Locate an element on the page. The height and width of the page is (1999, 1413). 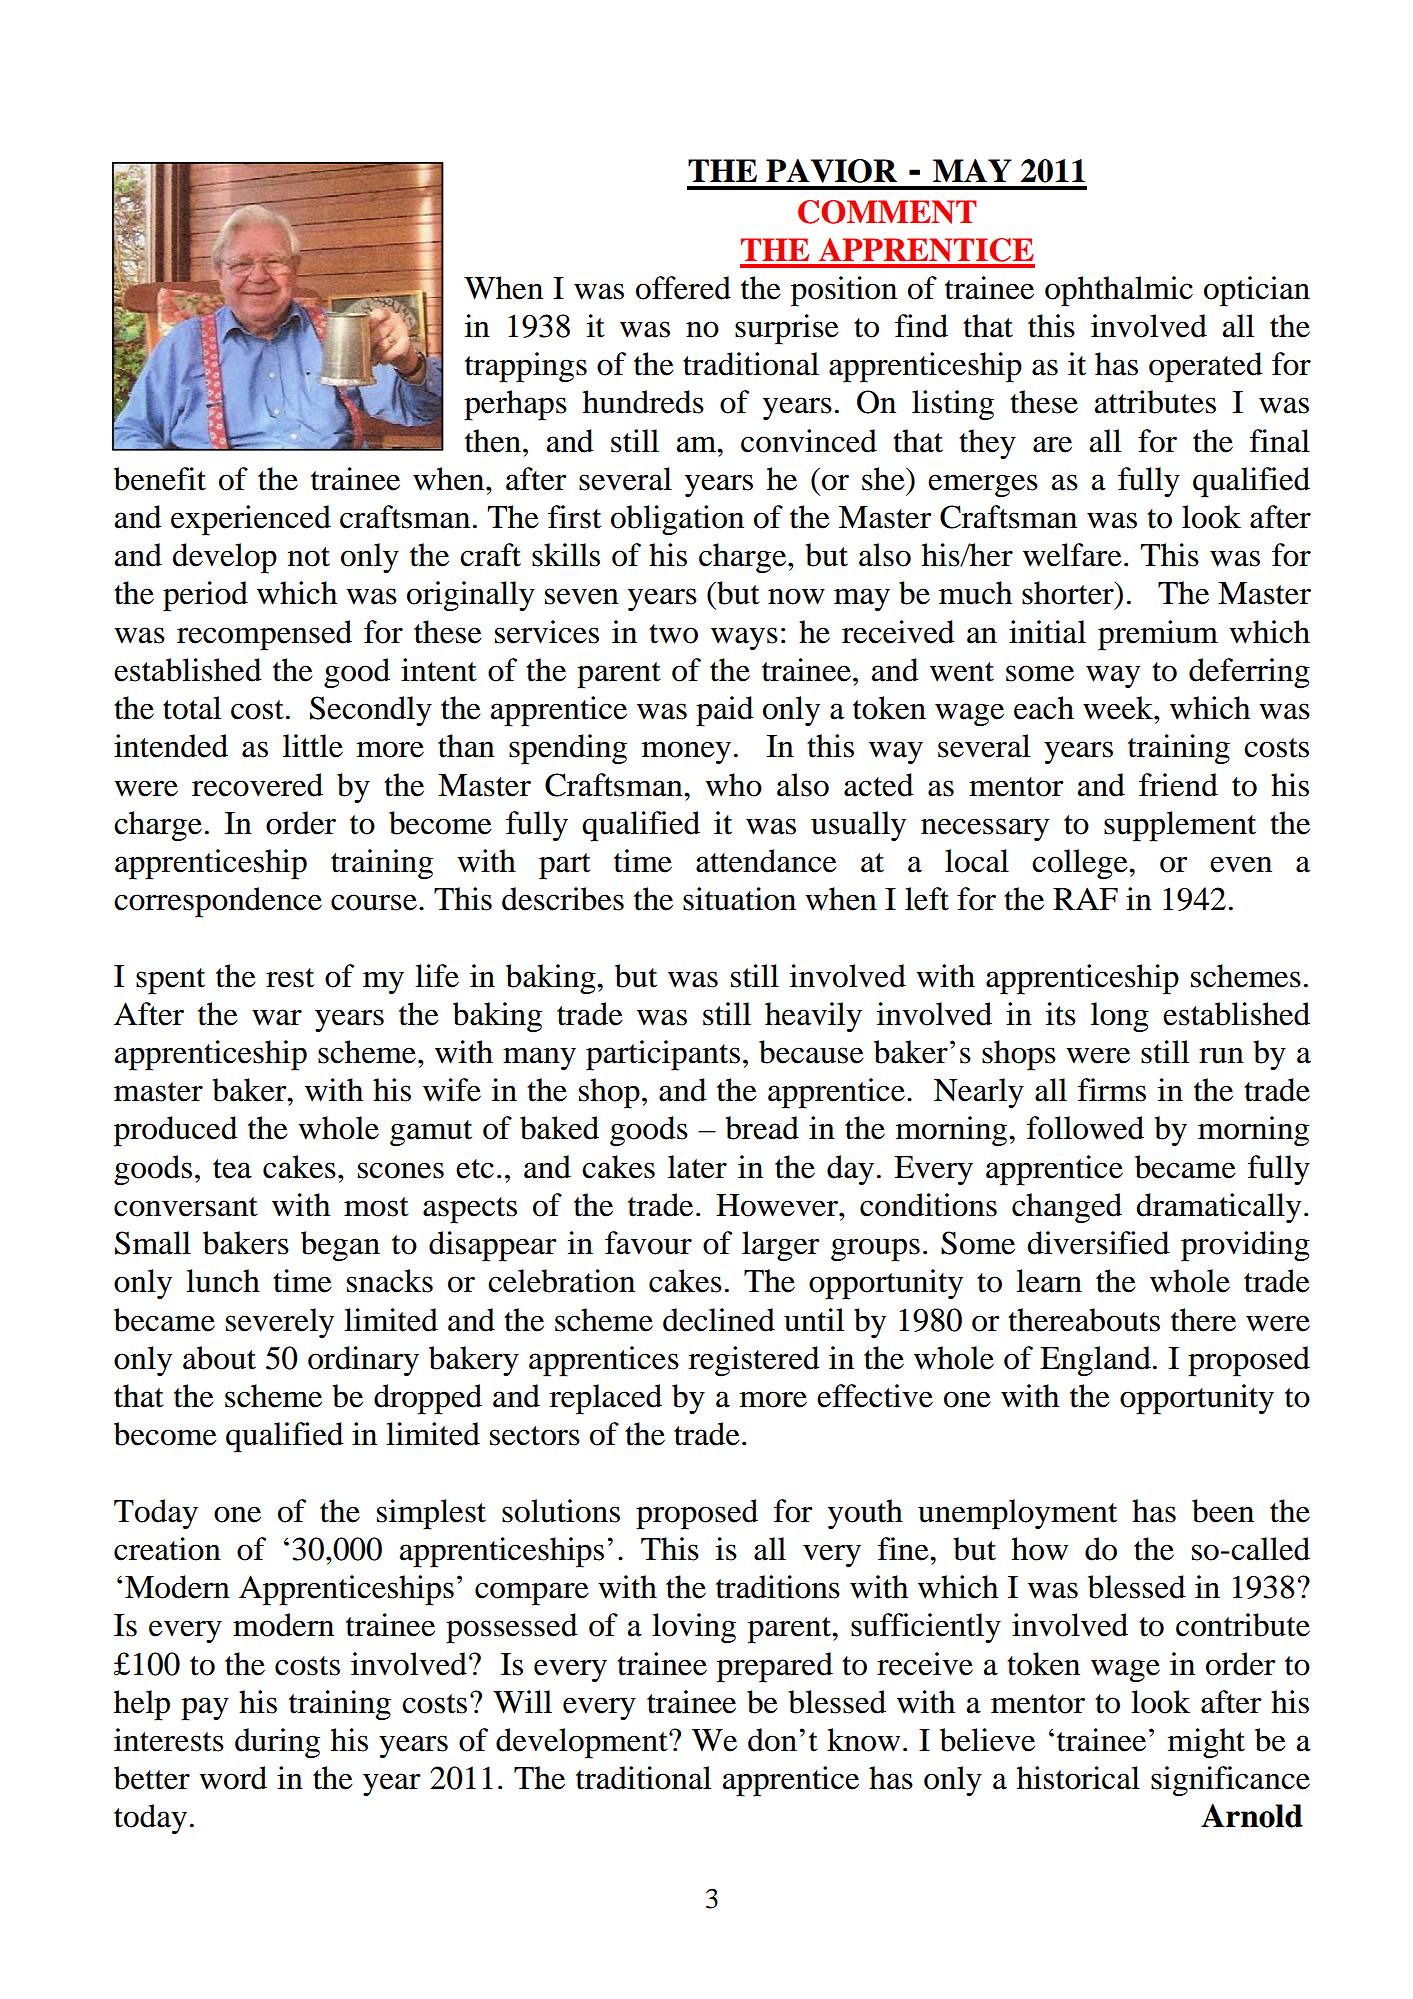
diversified is located at coordinates (1099, 1243).
